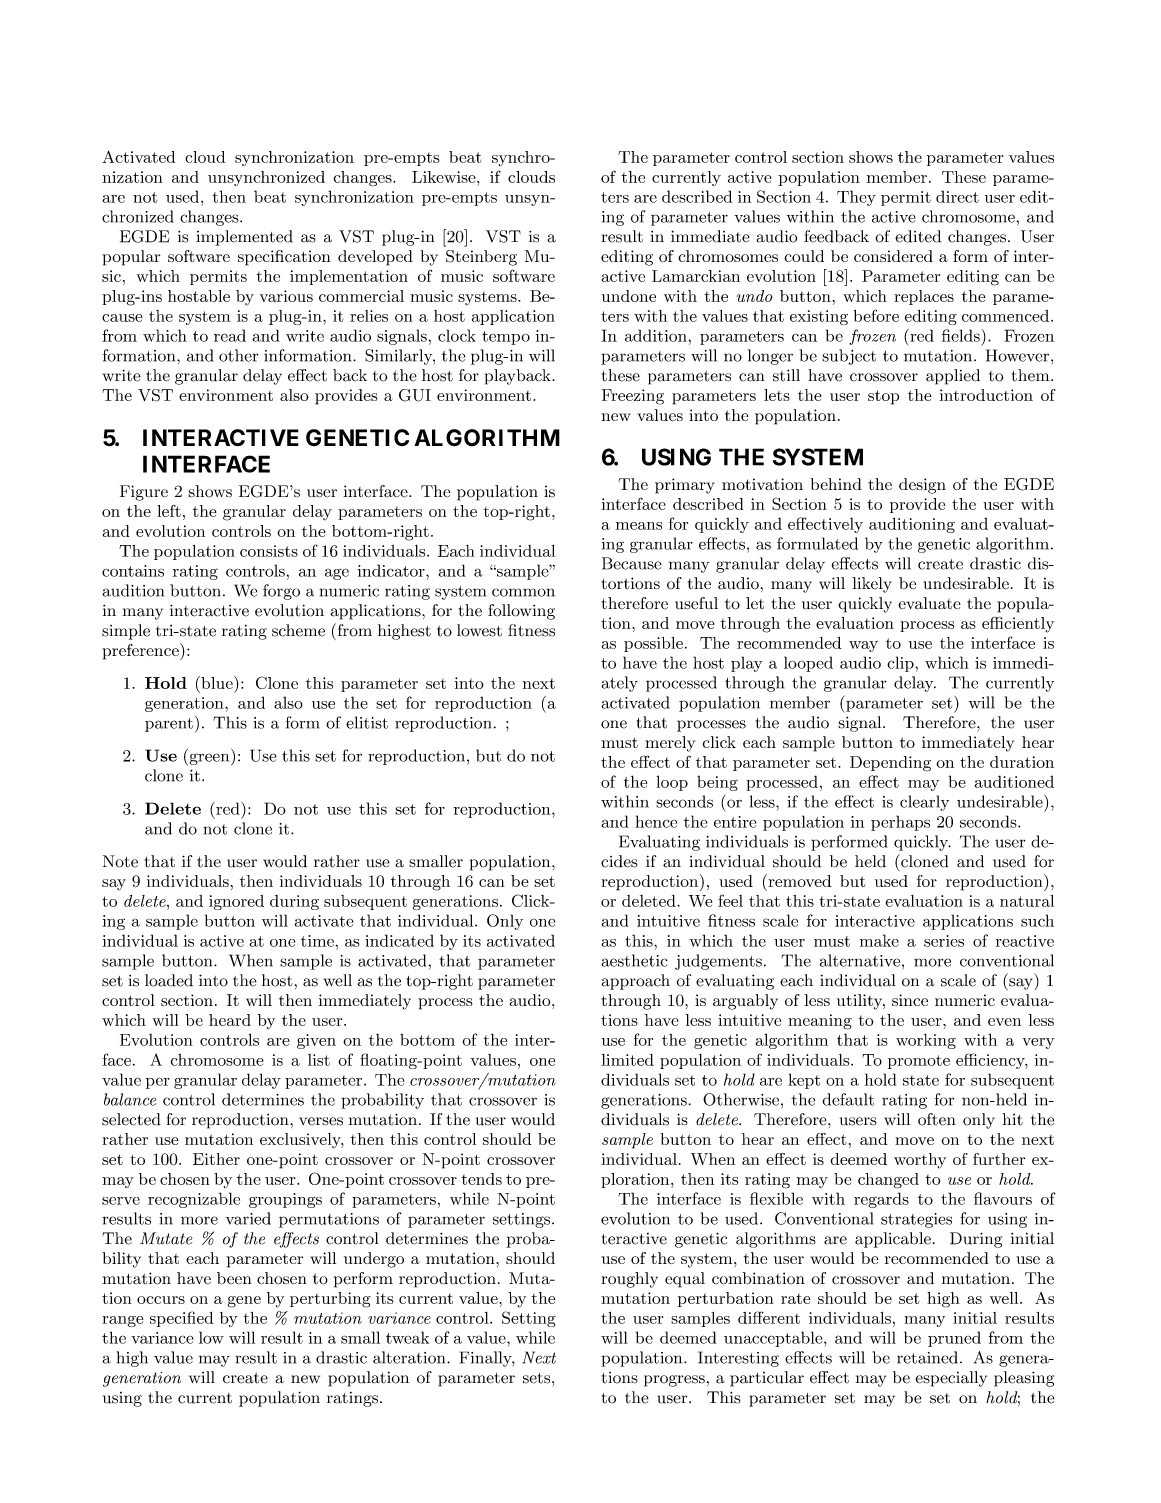 The image size is (1161, 1503). I want to click on specified, so click(181, 1319).
